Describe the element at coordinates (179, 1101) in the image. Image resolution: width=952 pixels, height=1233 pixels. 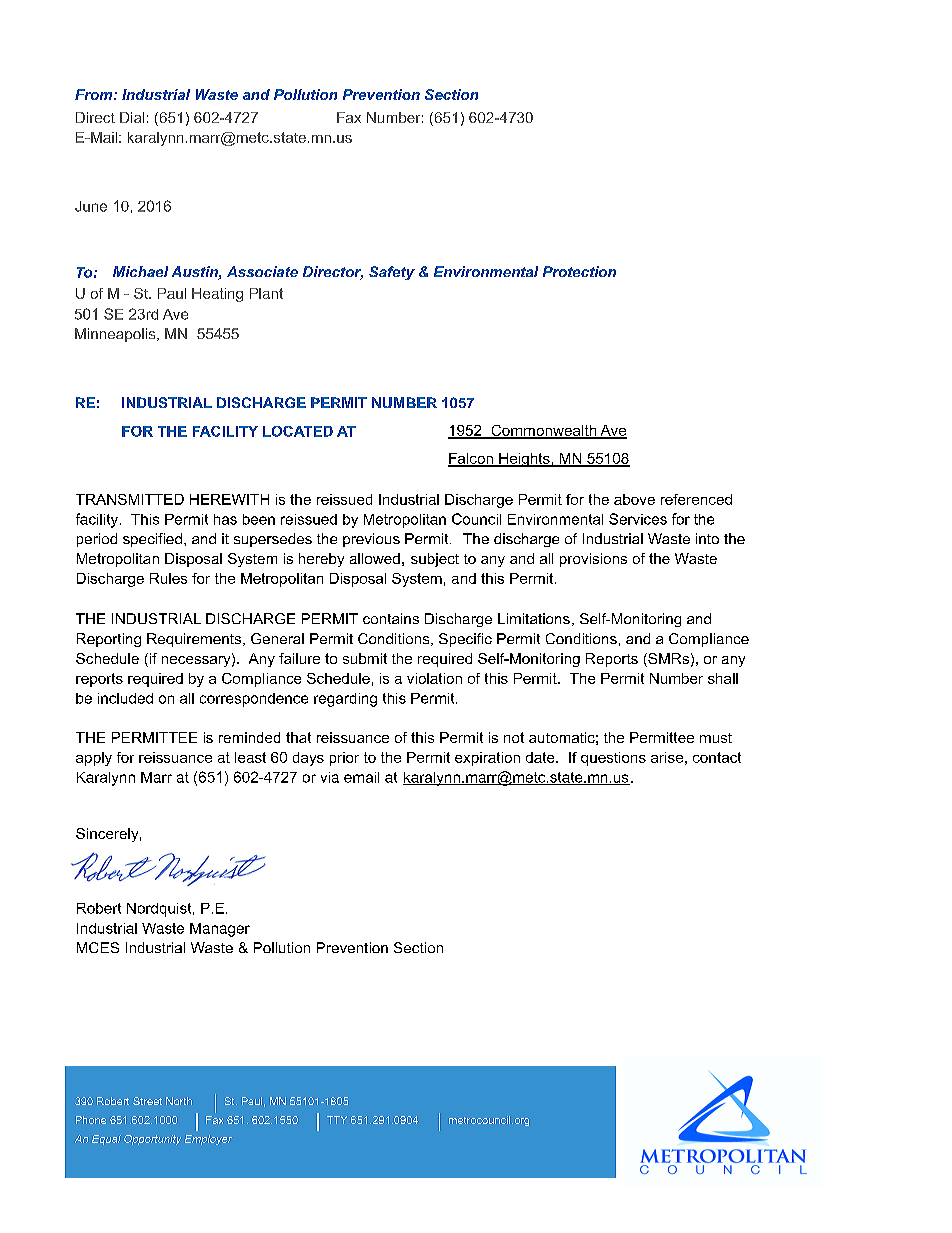
I see `North` at that location.
